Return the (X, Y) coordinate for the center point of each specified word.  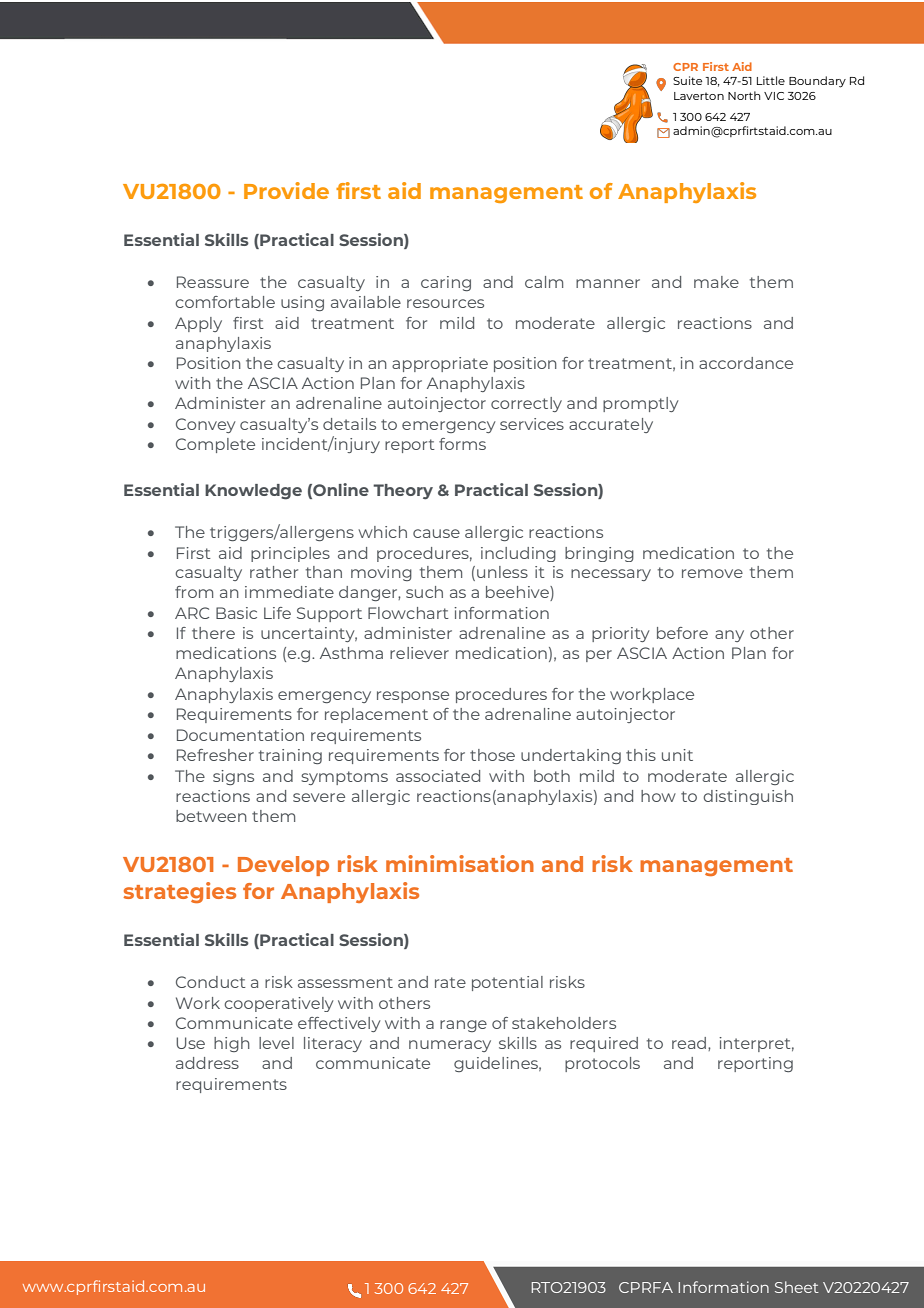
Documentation (240, 735)
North (744, 95)
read (690, 1044)
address (207, 1063)
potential (507, 983)
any (729, 636)
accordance (746, 363)
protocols (602, 1064)
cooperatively (279, 1004)
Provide (286, 190)
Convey (206, 425)
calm (544, 282)
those (492, 755)
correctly (526, 404)
